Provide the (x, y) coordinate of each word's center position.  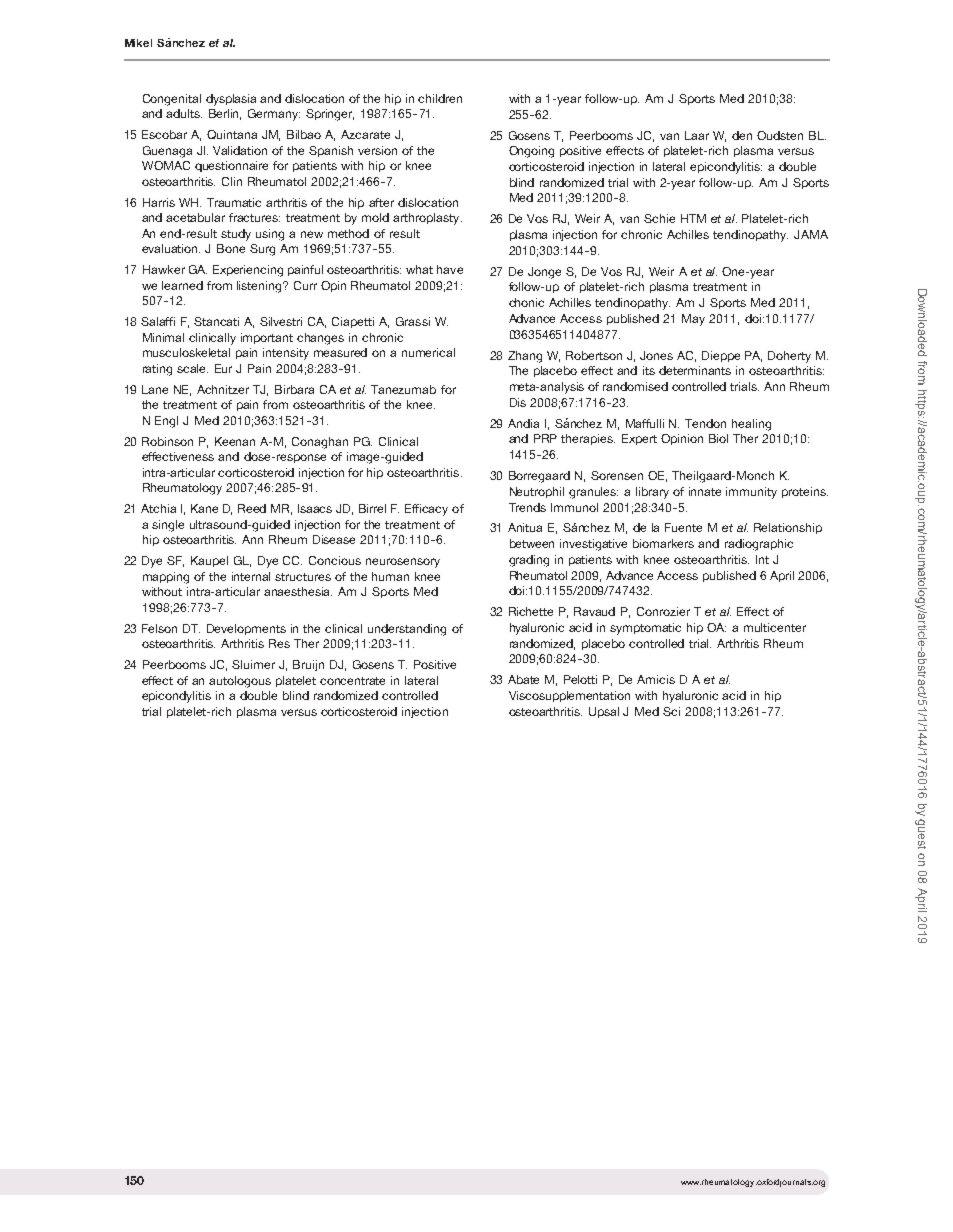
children (440, 98)
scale (192, 368)
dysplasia (231, 100)
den (742, 135)
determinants (695, 370)
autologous (240, 682)
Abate (523, 679)
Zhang (525, 357)
